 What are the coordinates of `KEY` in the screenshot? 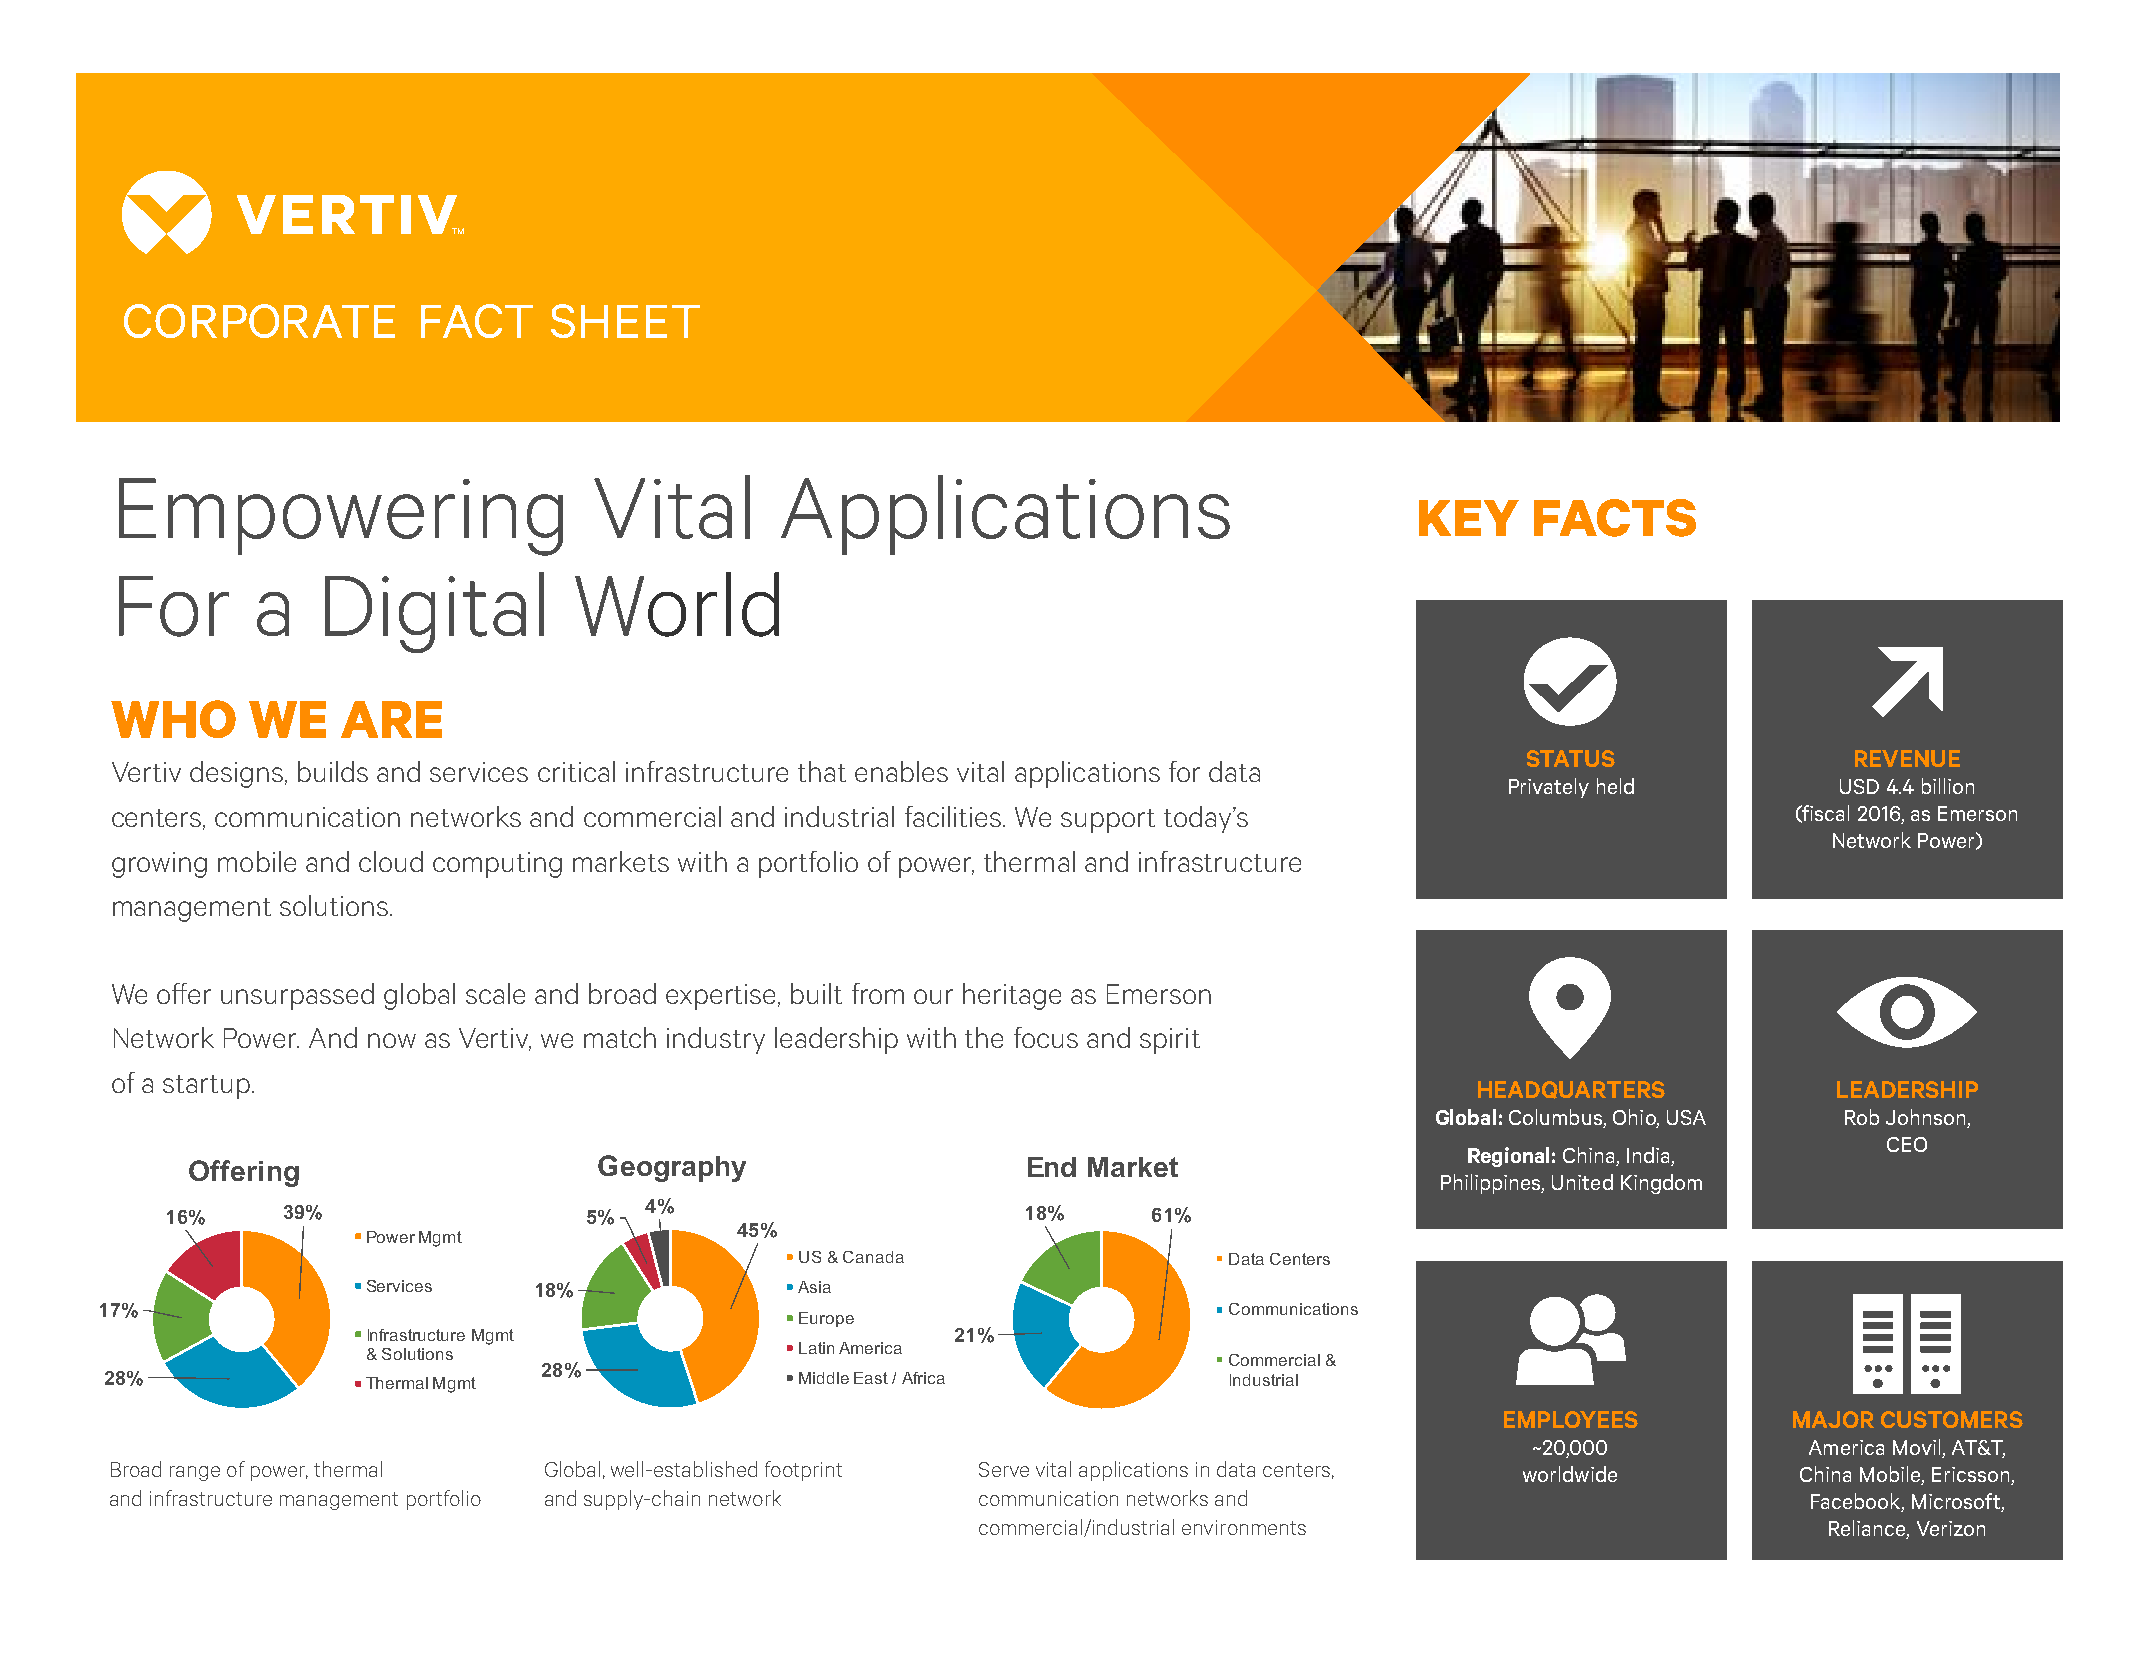 It's located at (1469, 518).
